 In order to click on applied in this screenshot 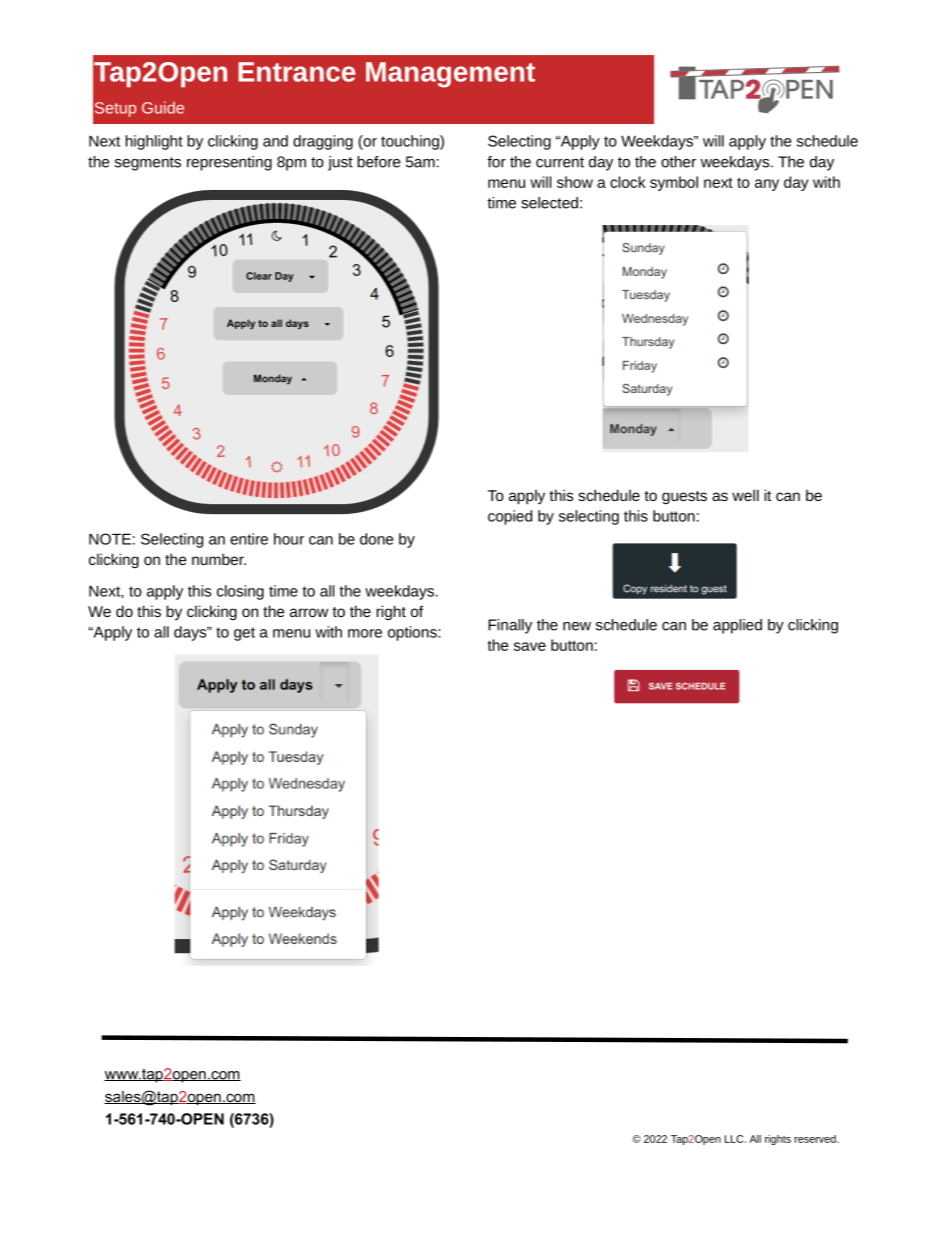, I will do `click(737, 626)`.
